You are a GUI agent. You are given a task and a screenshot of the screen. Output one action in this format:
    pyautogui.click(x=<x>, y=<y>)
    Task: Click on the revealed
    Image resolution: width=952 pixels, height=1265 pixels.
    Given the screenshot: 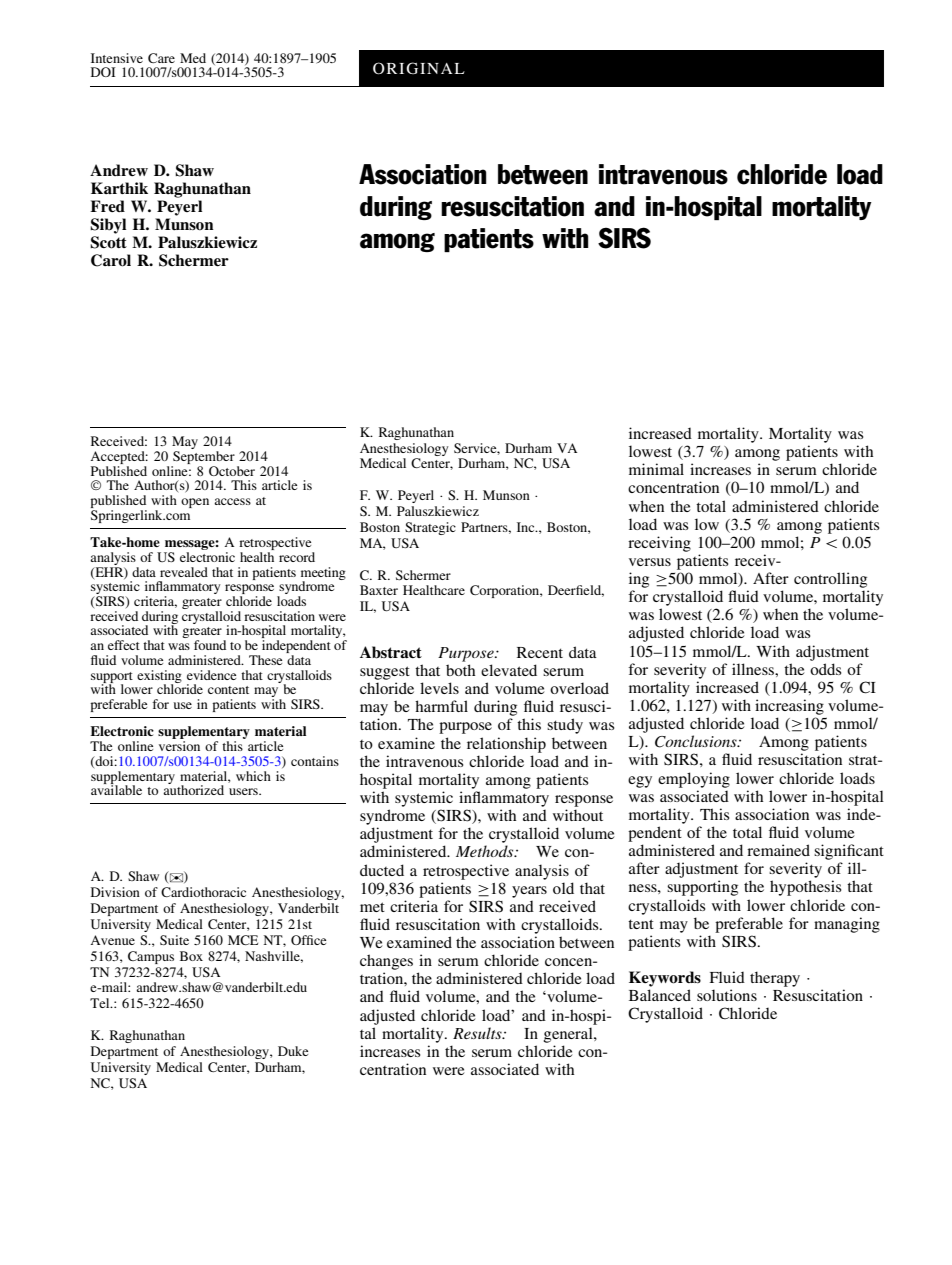 What is the action you would take?
    pyautogui.click(x=184, y=572)
